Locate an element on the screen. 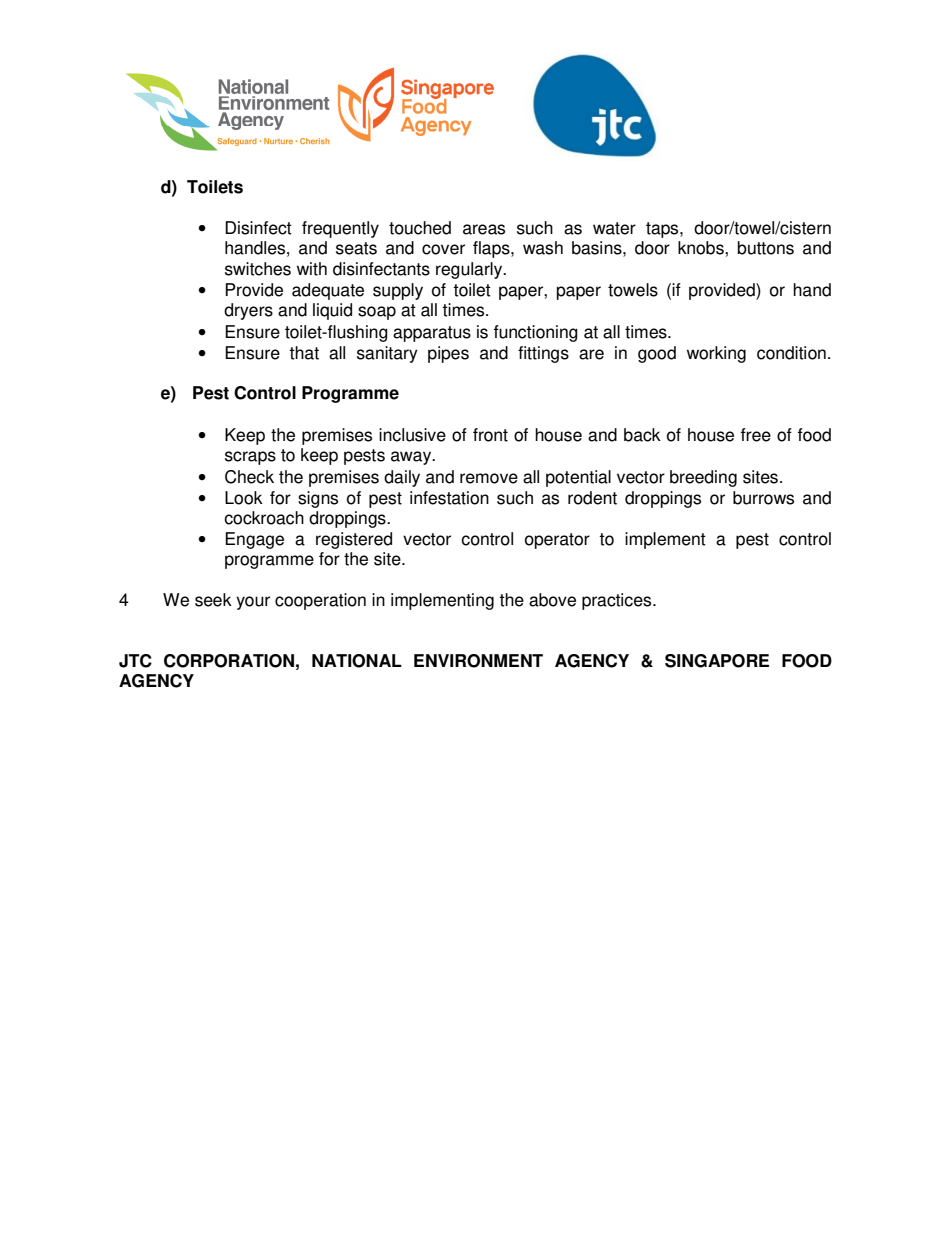 Image resolution: width=952 pixels, height=1233 pixels. knobs is located at coordinates (702, 248).
